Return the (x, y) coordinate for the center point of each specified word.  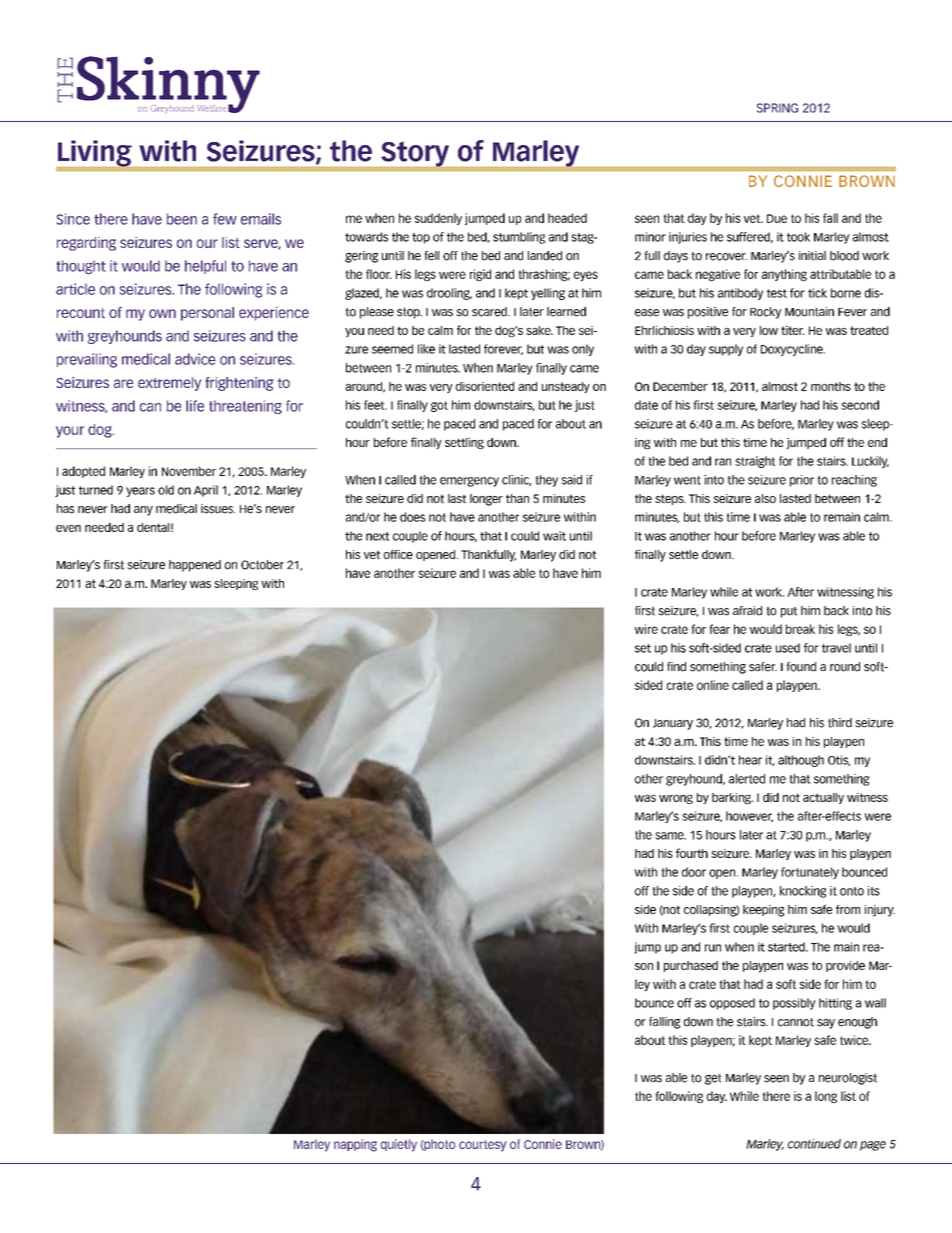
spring (777, 108)
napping (355, 1145)
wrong (676, 799)
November (189, 471)
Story (415, 154)
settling (464, 443)
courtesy (482, 1146)
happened (195, 566)
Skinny (168, 85)
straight (755, 462)
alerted (747, 779)
